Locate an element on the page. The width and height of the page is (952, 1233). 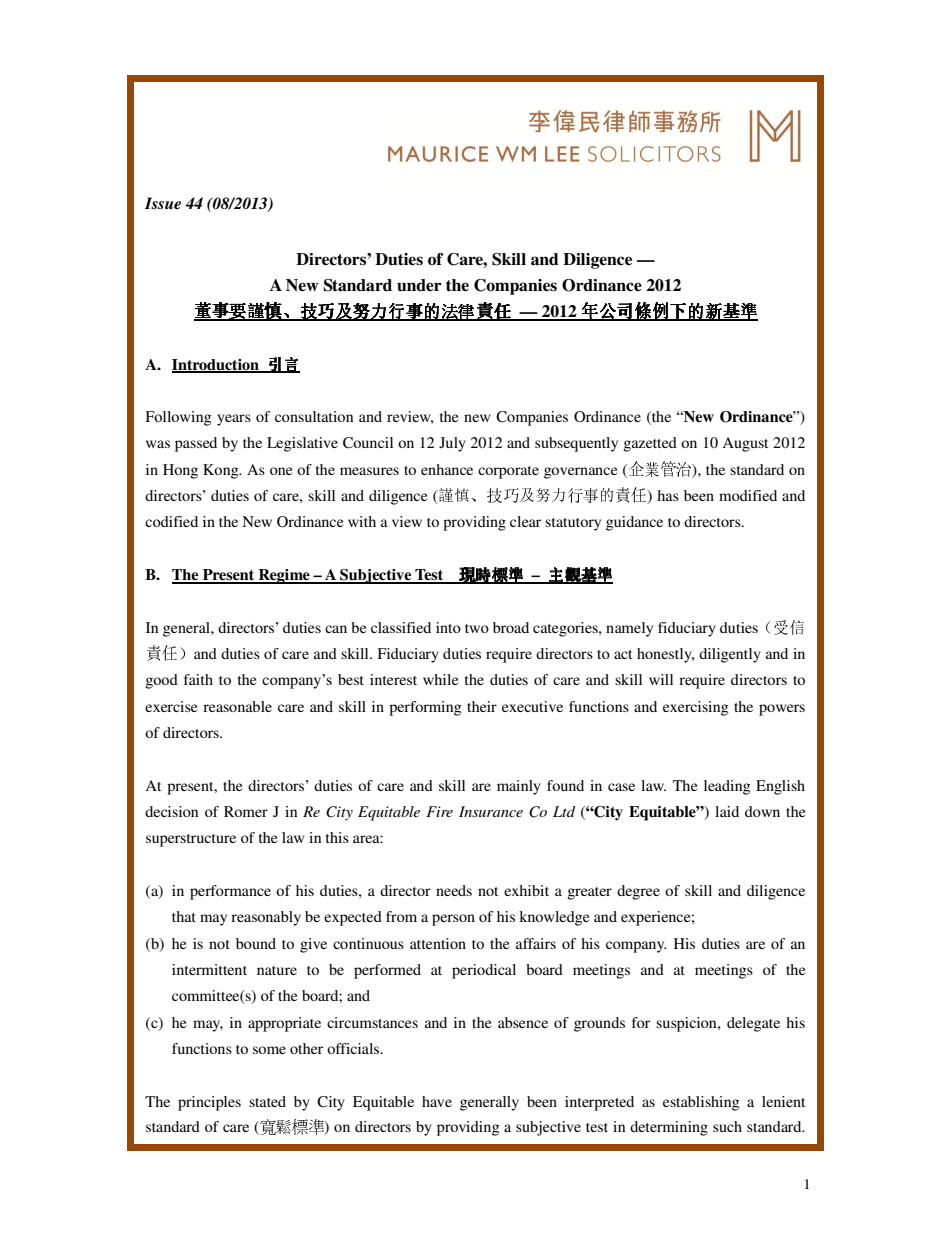
Kong is located at coordinates (222, 471).
